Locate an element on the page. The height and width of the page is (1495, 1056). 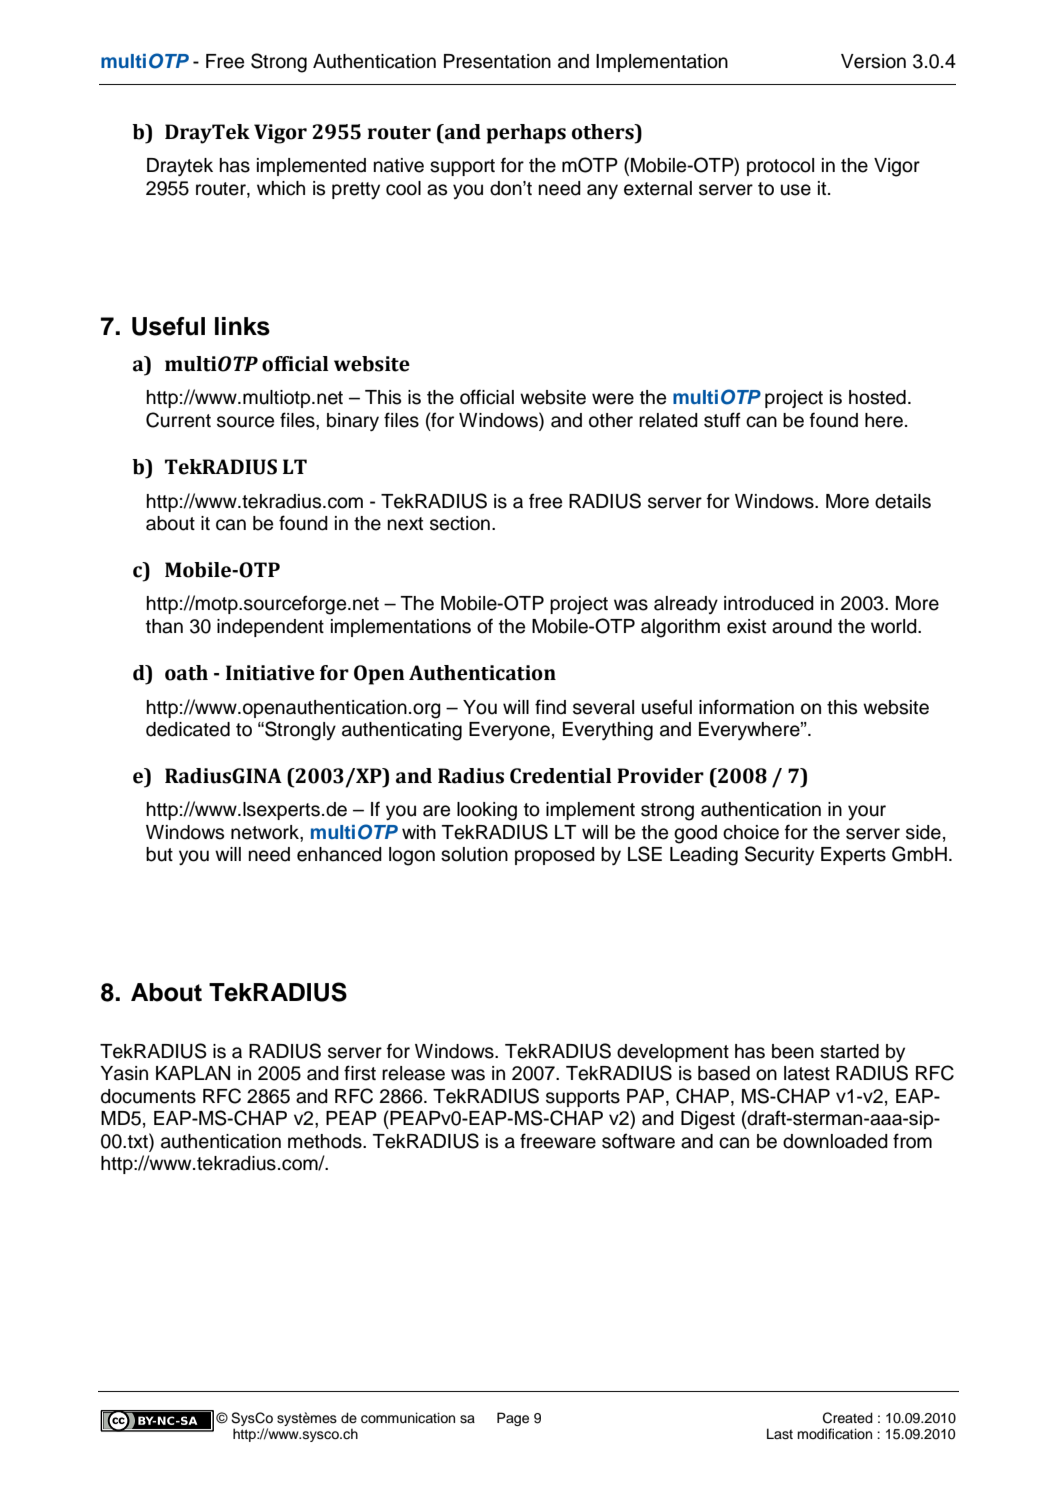
which is located at coordinates (281, 188).
